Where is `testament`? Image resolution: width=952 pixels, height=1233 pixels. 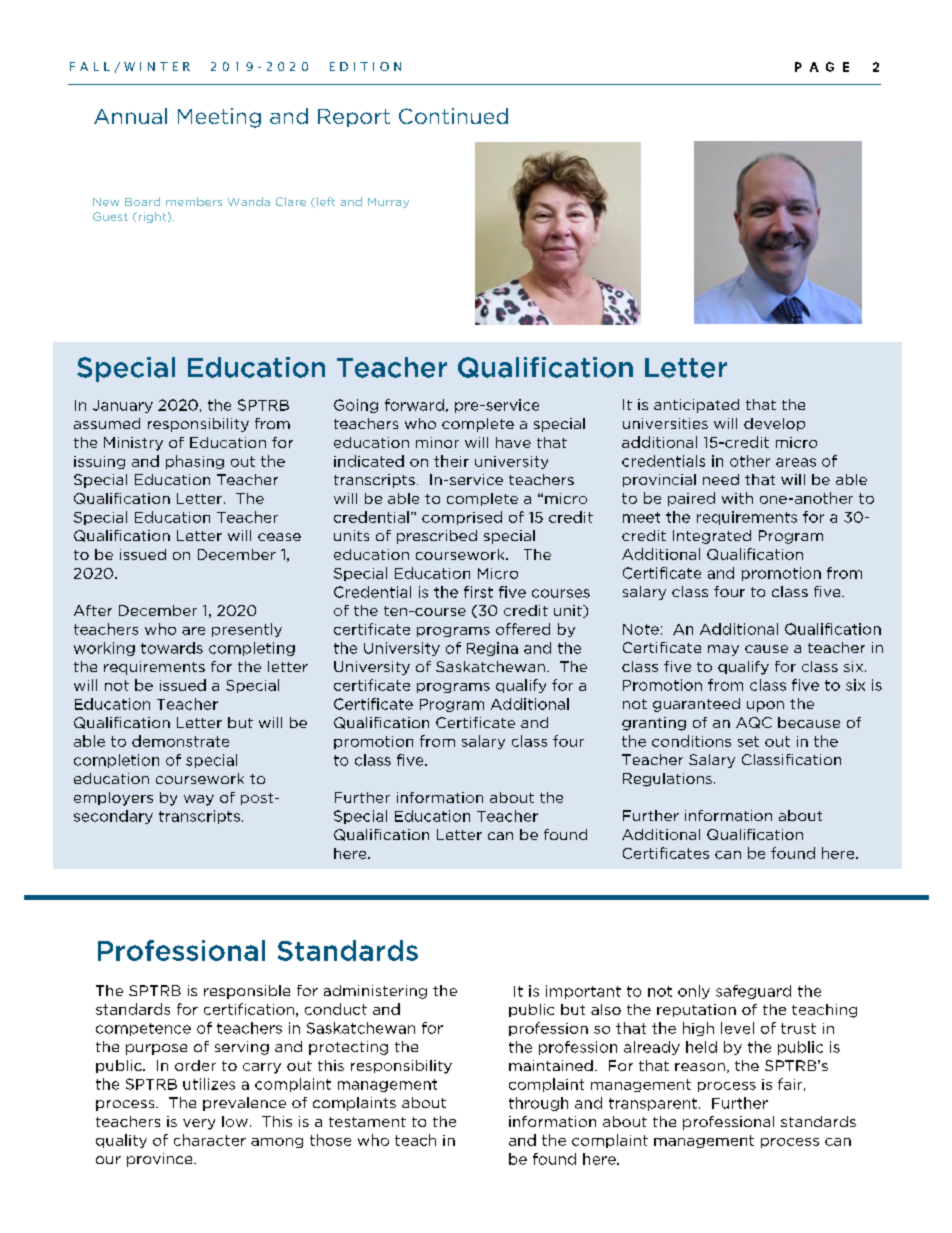 testament is located at coordinates (367, 1122).
